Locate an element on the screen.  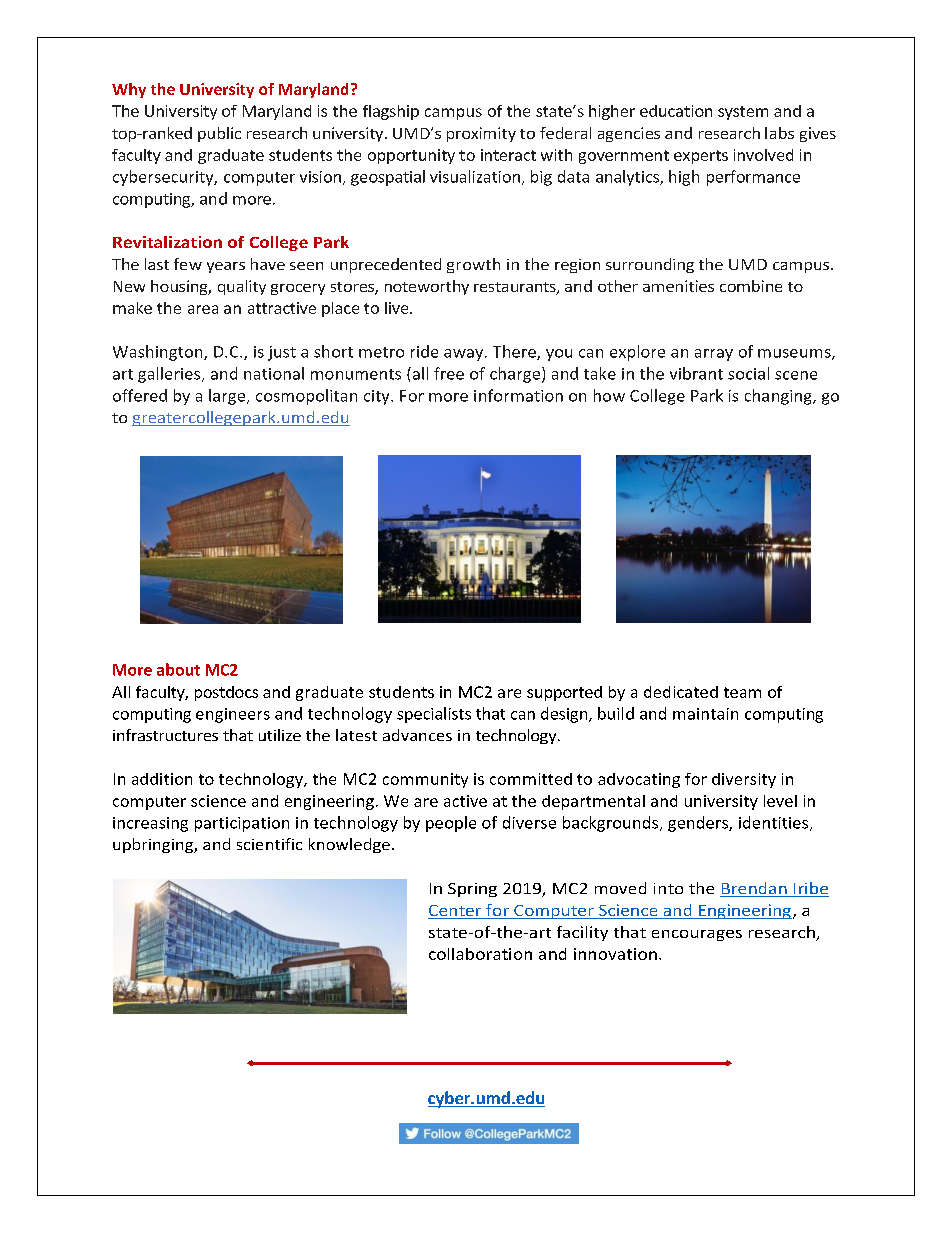
about is located at coordinates (178, 669).
